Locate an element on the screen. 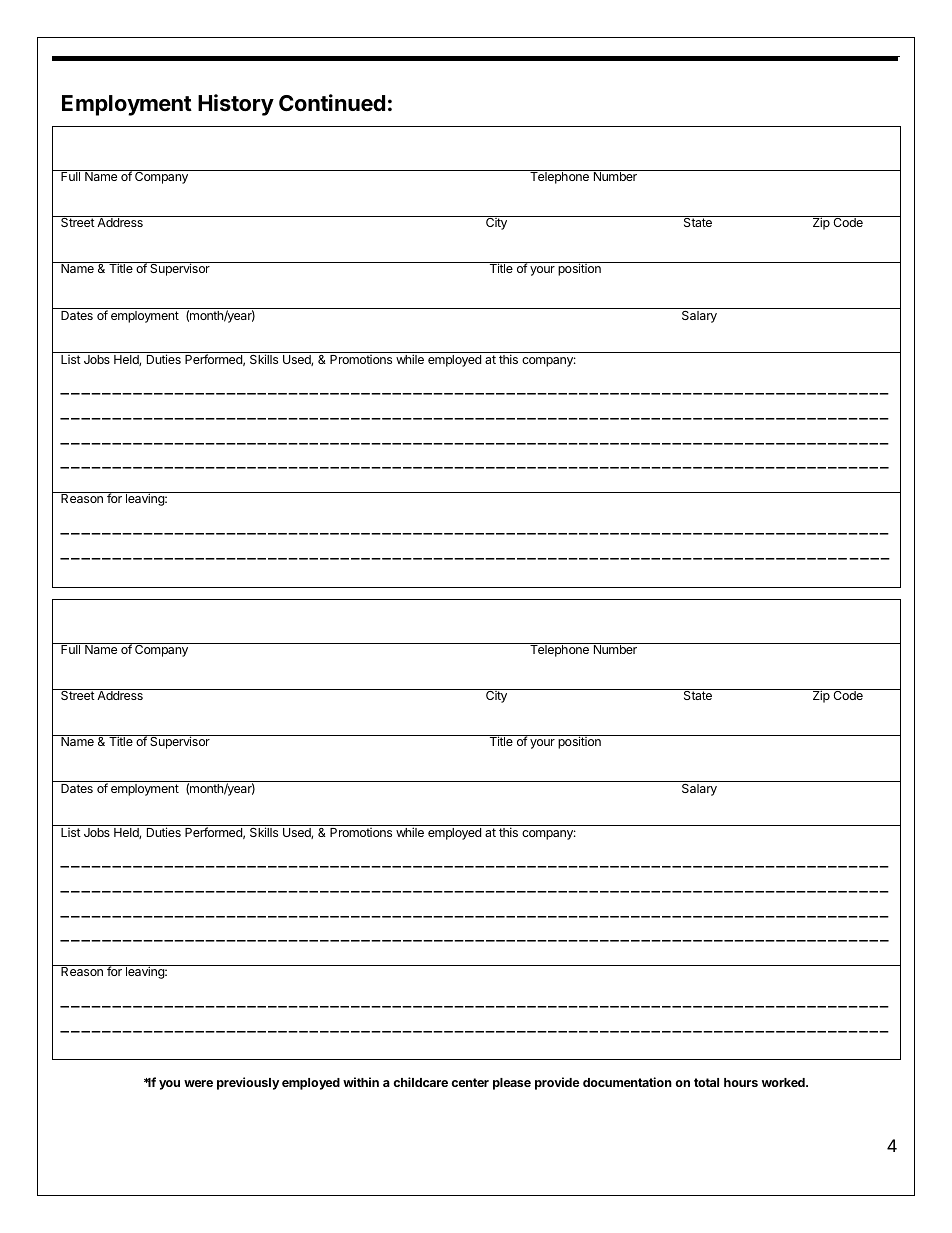 The image size is (952, 1233). provide is located at coordinates (557, 1083).
